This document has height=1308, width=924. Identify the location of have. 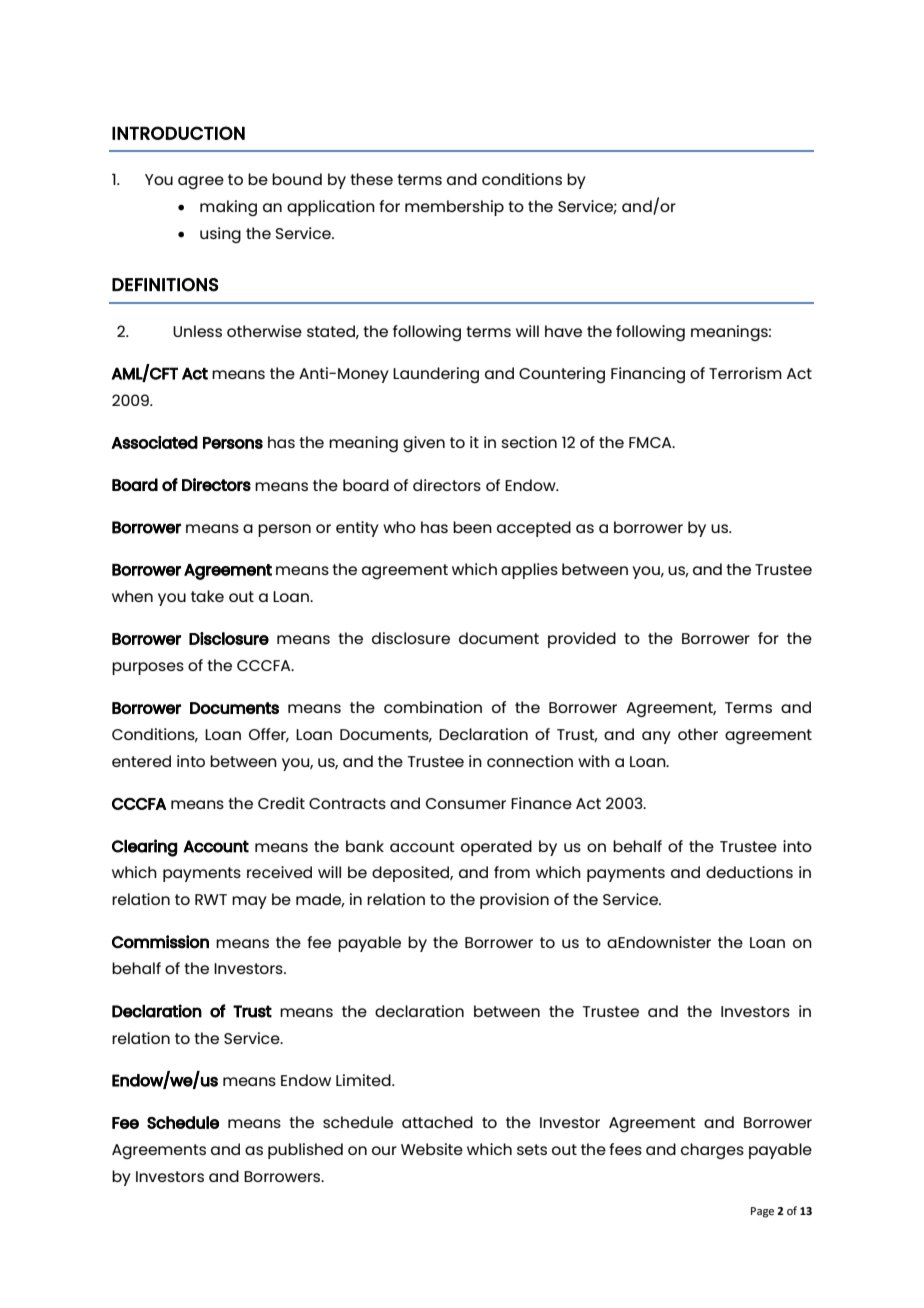
(563, 331).
